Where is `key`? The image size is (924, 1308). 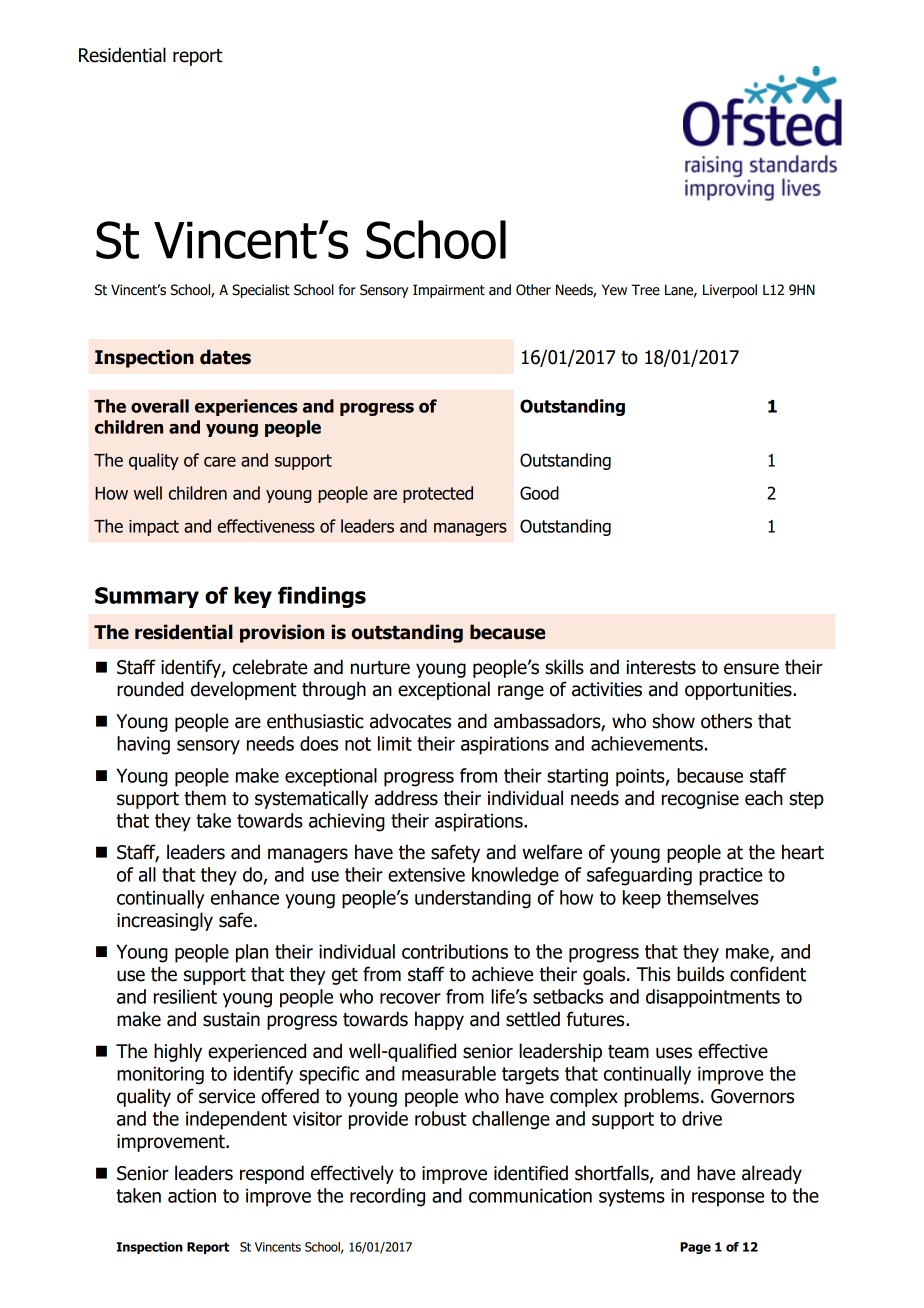 key is located at coordinates (253, 597).
